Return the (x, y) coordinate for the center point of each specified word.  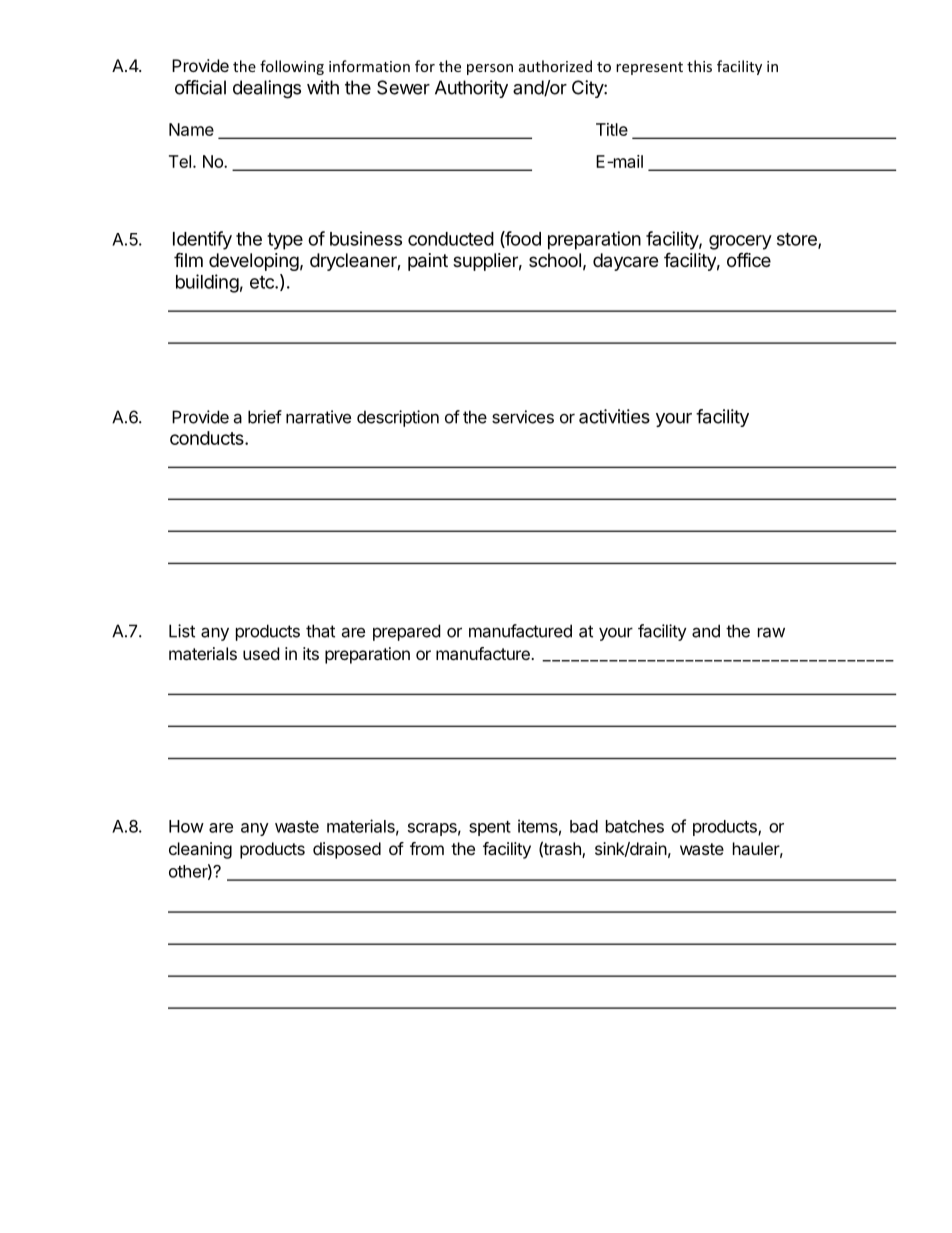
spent (490, 828)
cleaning (200, 850)
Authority (471, 89)
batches (635, 826)
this (699, 66)
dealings (267, 89)
